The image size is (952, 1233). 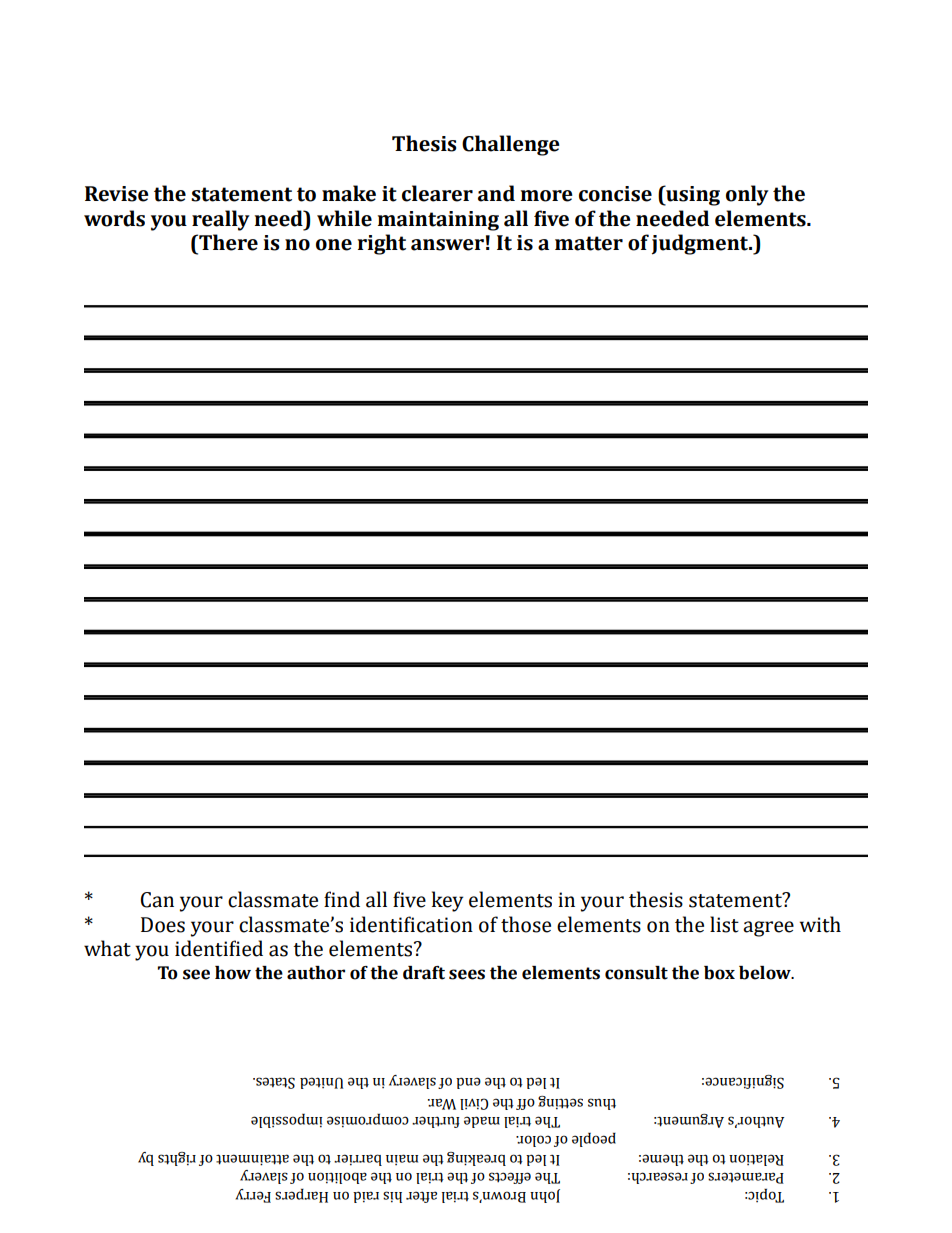 I want to click on sees, so click(x=467, y=974).
